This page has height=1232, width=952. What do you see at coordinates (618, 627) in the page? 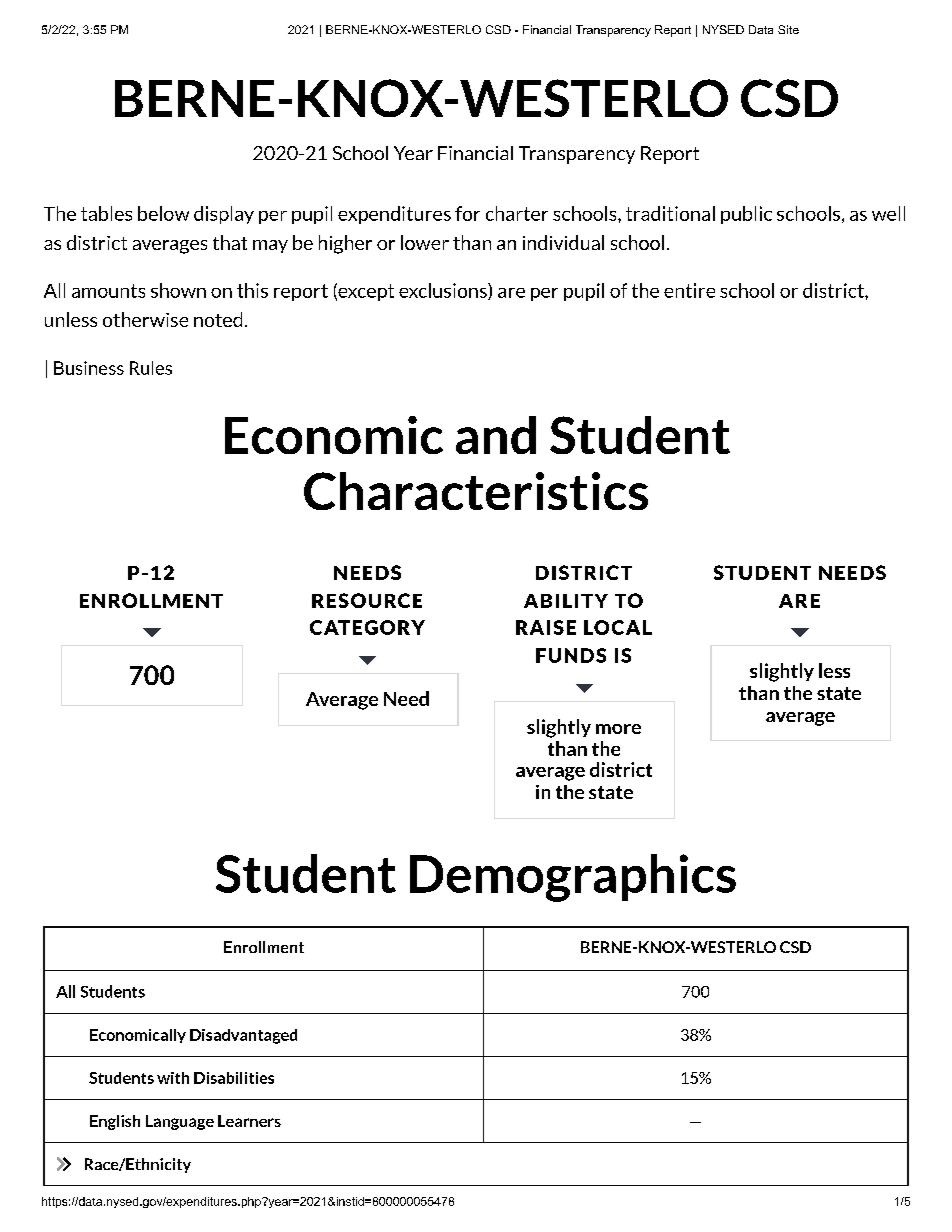
I see `LOCAL` at bounding box center [618, 627].
